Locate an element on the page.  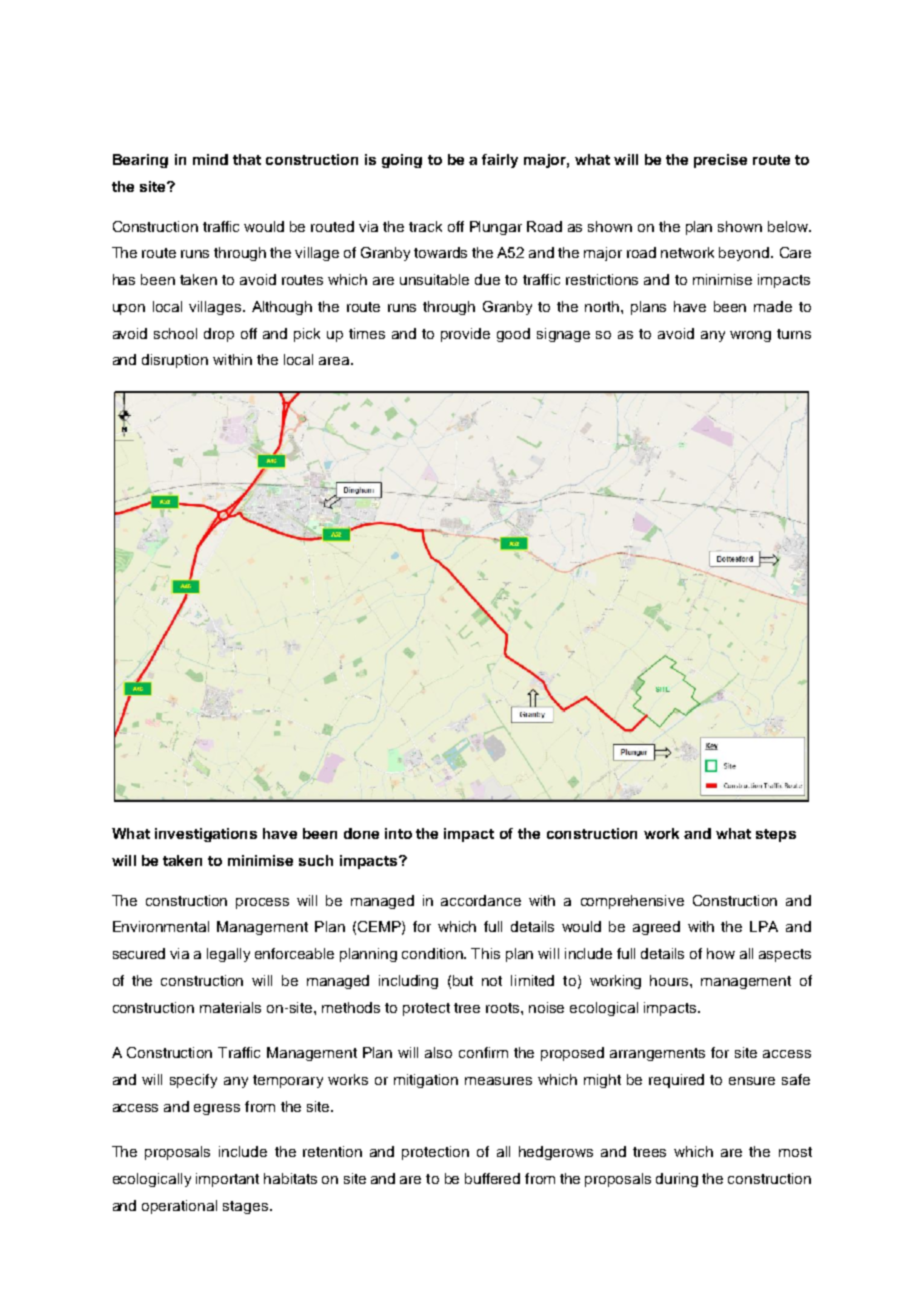
into is located at coordinates (398, 833).
